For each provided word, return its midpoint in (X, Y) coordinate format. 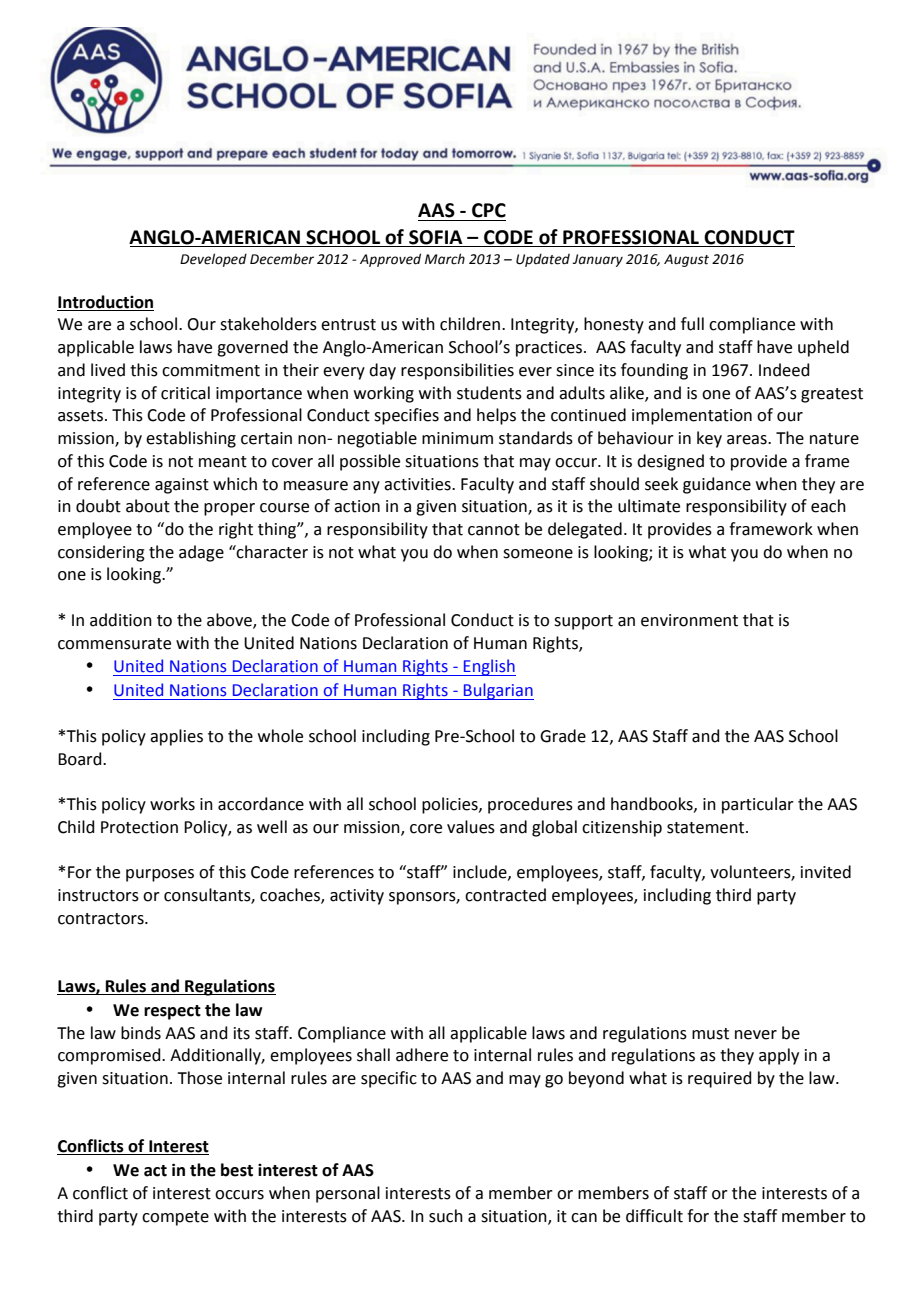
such (446, 1216)
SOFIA (436, 238)
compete (175, 1218)
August (686, 260)
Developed (213, 260)
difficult (654, 1216)
